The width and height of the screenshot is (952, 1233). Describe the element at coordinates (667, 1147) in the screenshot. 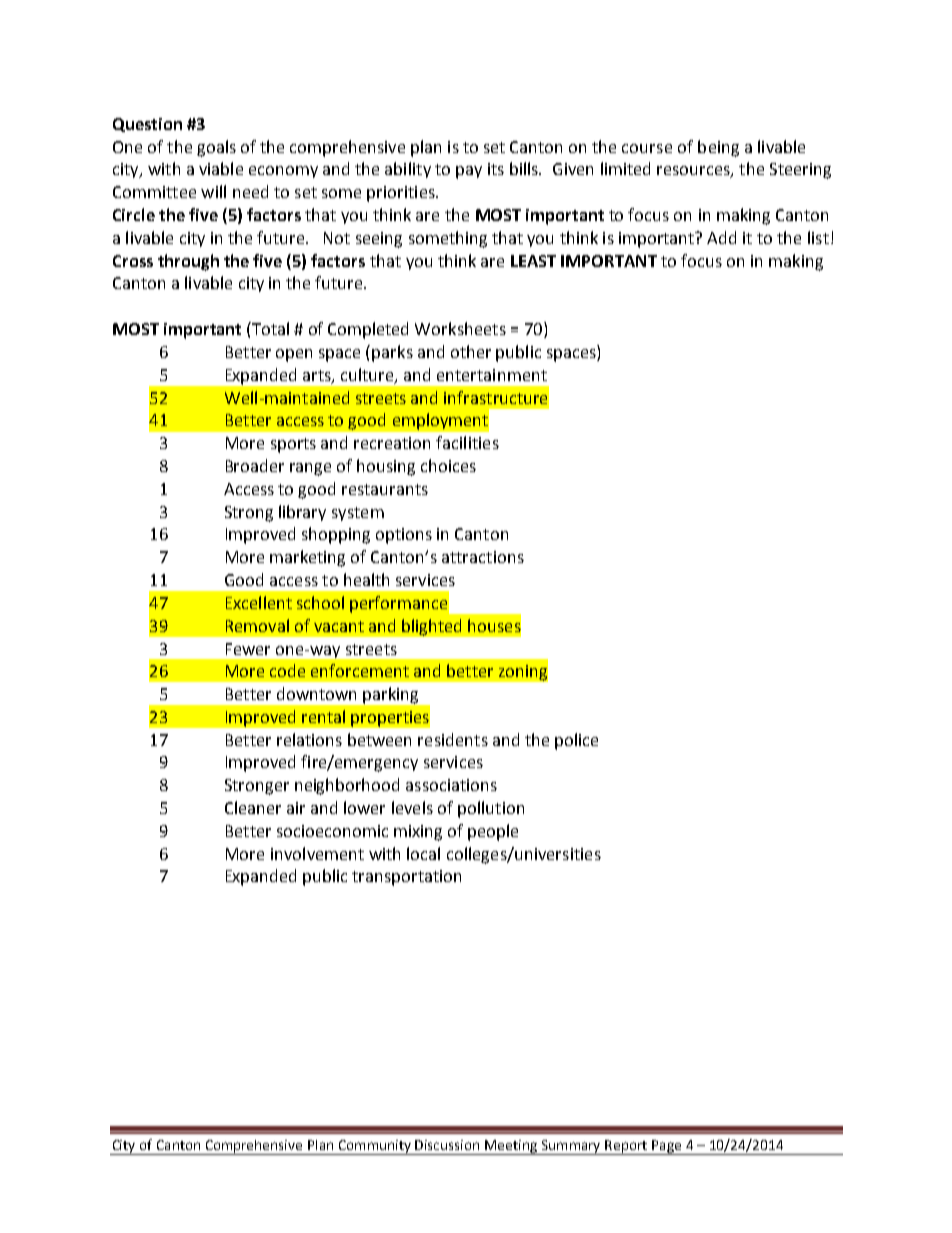

I see `Page` at that location.
